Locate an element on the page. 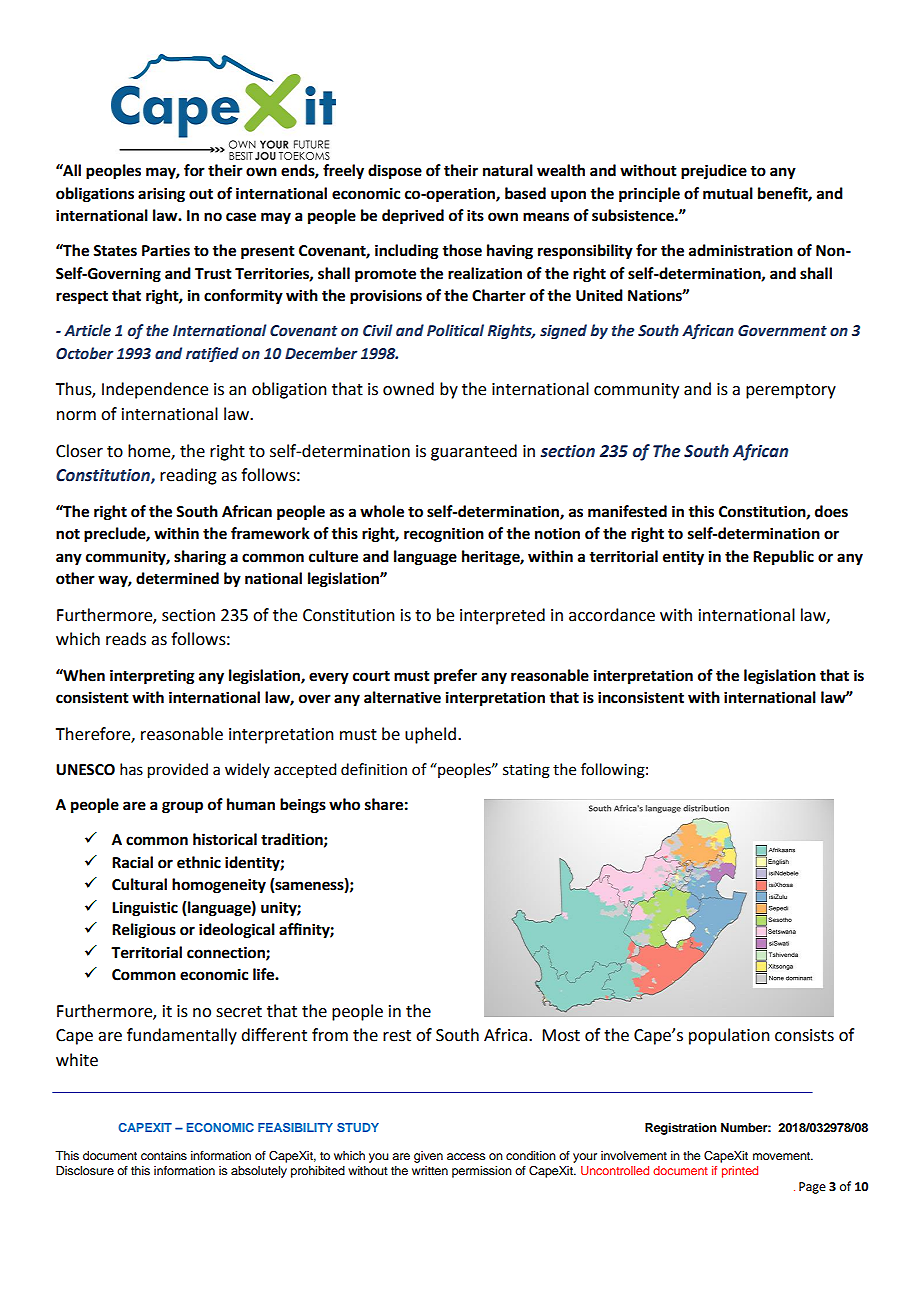 This page has width=924, height=1308. contains is located at coordinates (164, 1155).
